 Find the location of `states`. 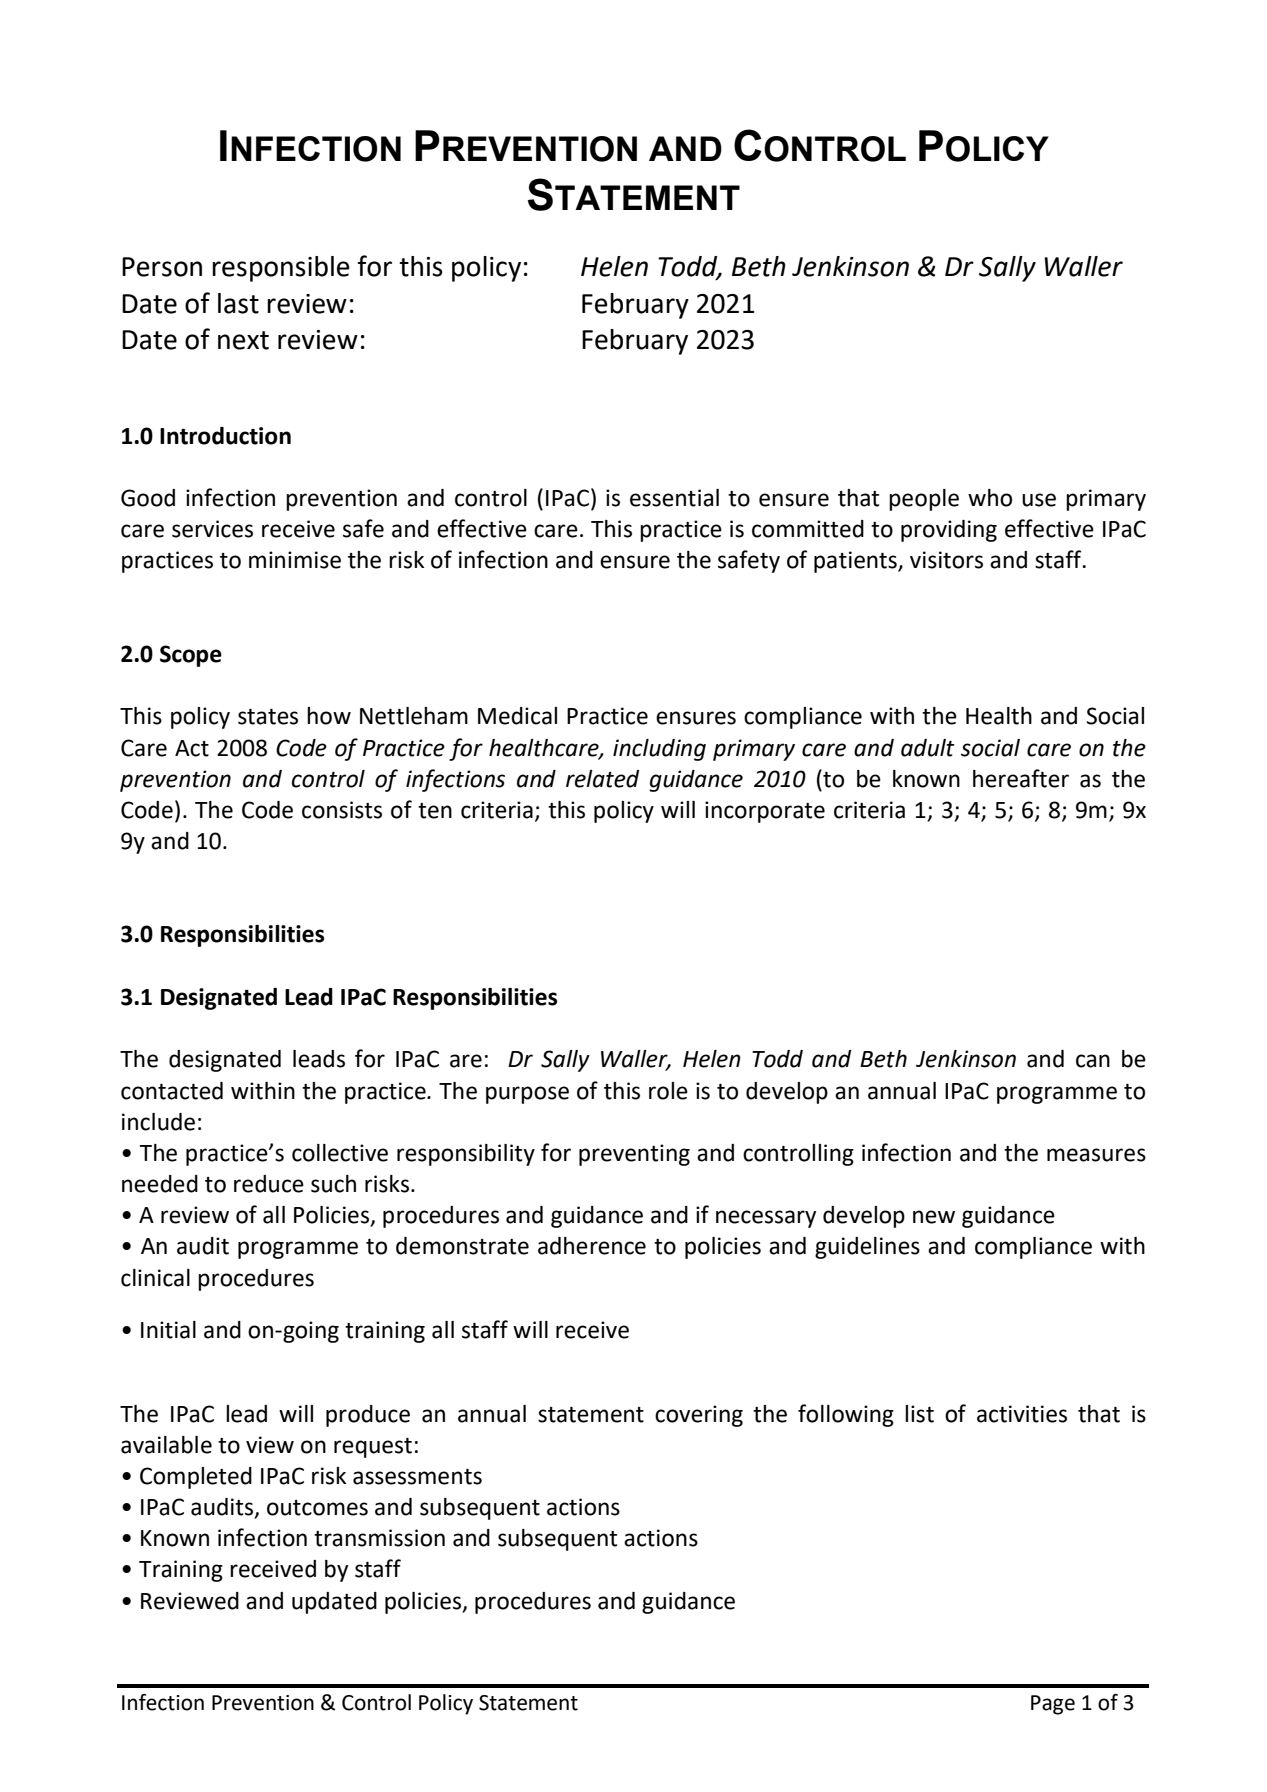

states is located at coordinates (268, 717).
